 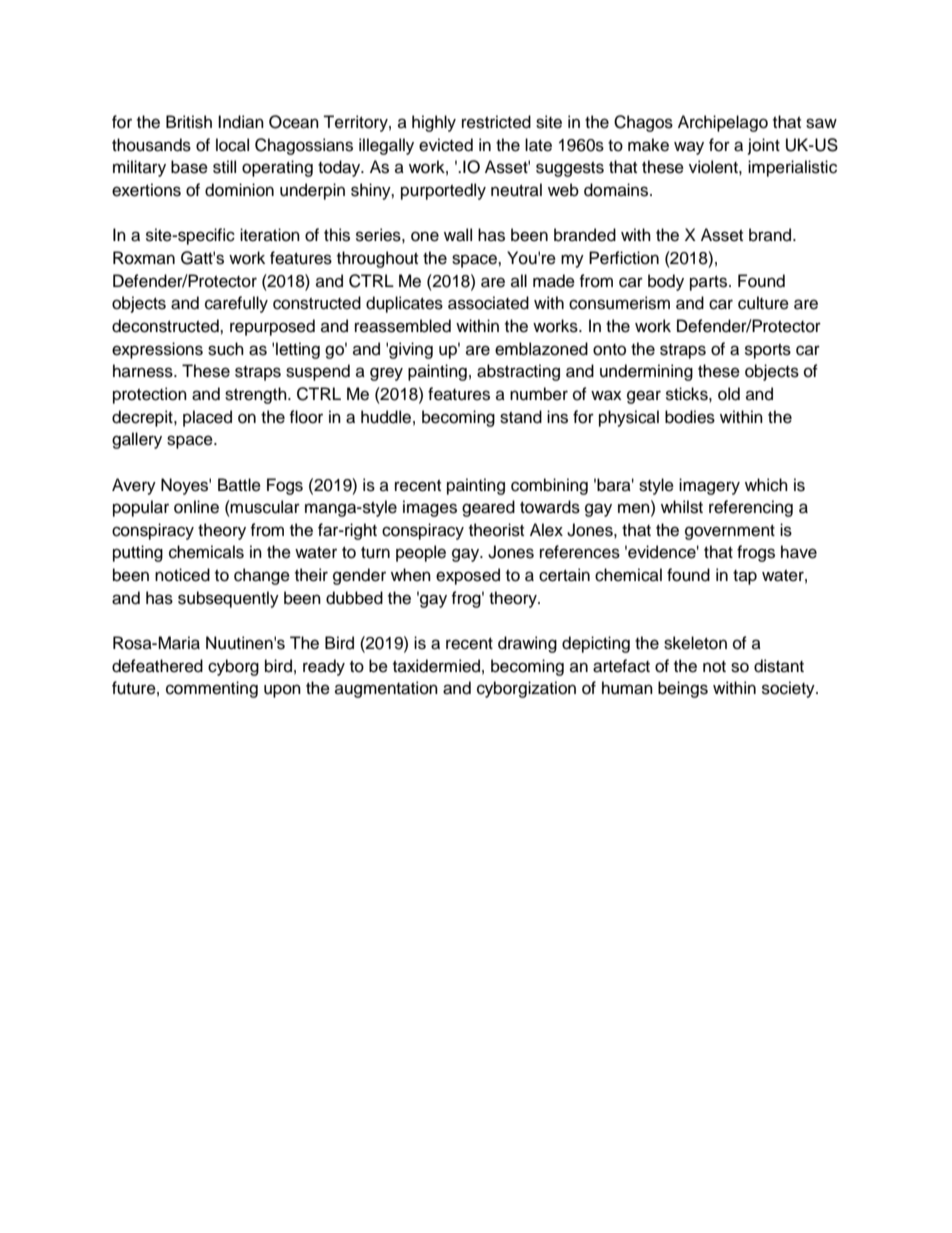 I want to click on parts, so click(x=710, y=283).
